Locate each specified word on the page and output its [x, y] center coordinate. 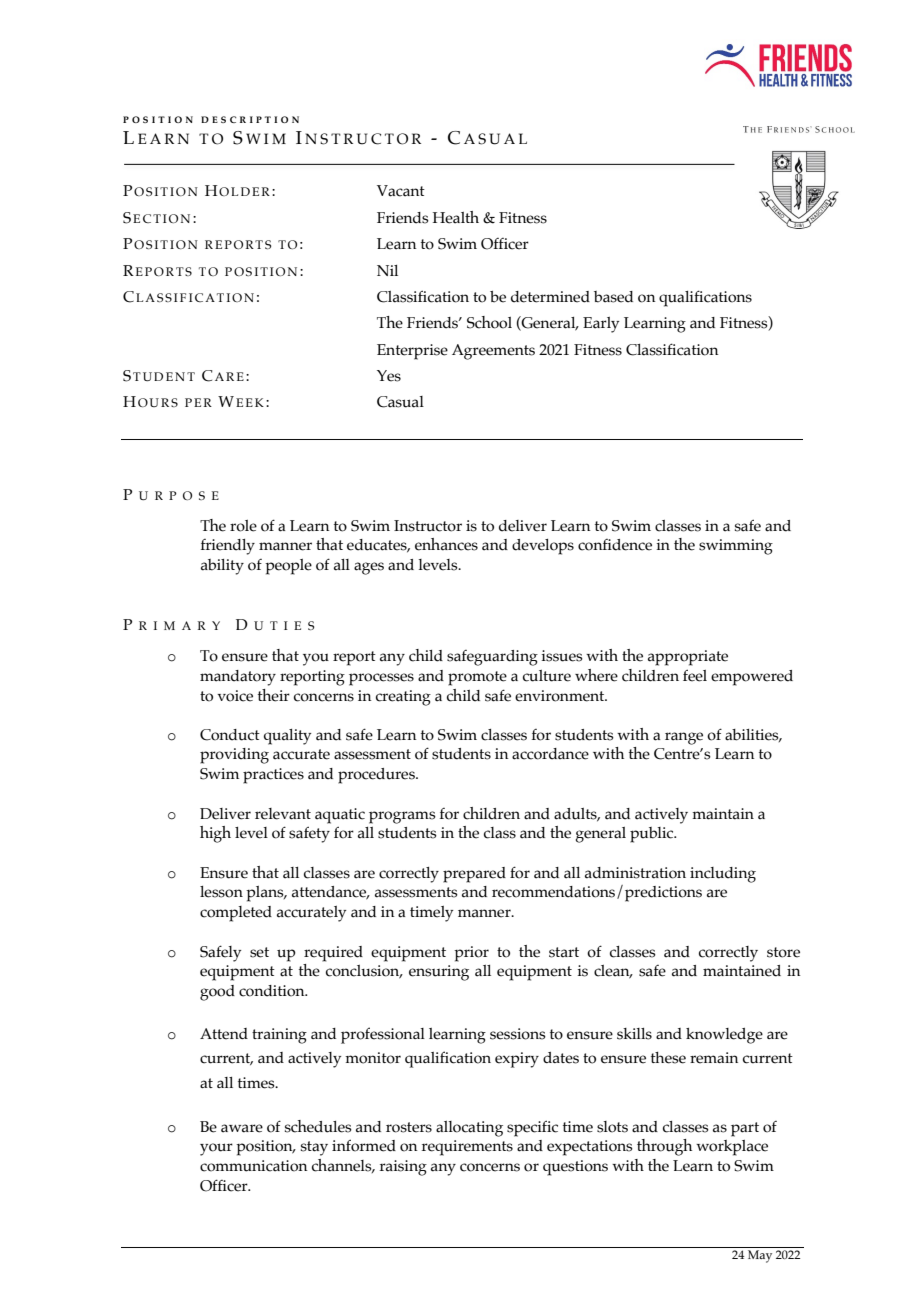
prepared [474, 875]
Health [456, 217]
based [613, 297]
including [723, 875]
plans [266, 894]
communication [254, 1166]
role [243, 526]
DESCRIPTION [250, 119]
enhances [446, 544]
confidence [615, 545]
